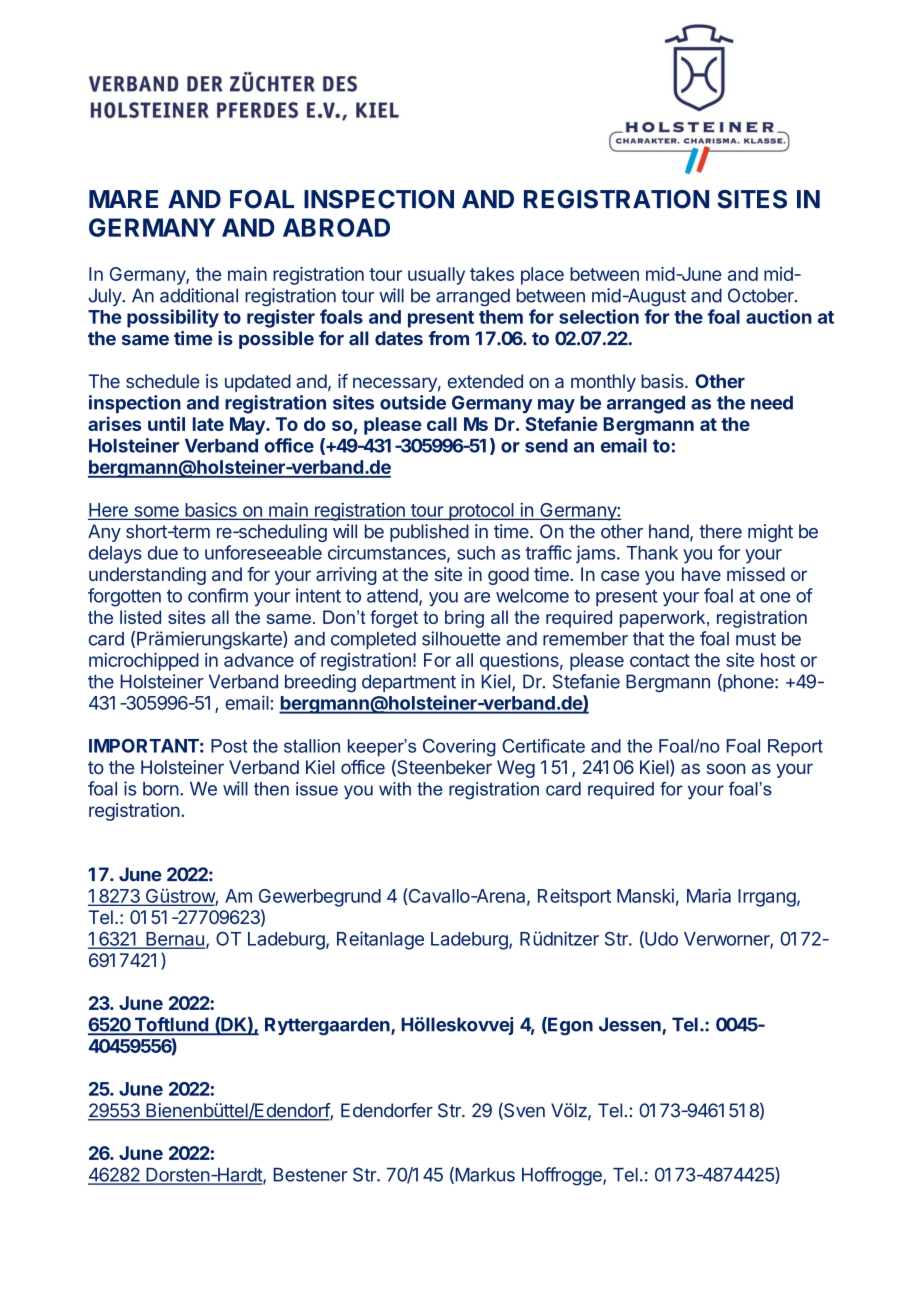 This screenshot has height=1308, width=924. Describe the element at coordinates (123, 199) in the screenshot. I see `MARE` at that location.
